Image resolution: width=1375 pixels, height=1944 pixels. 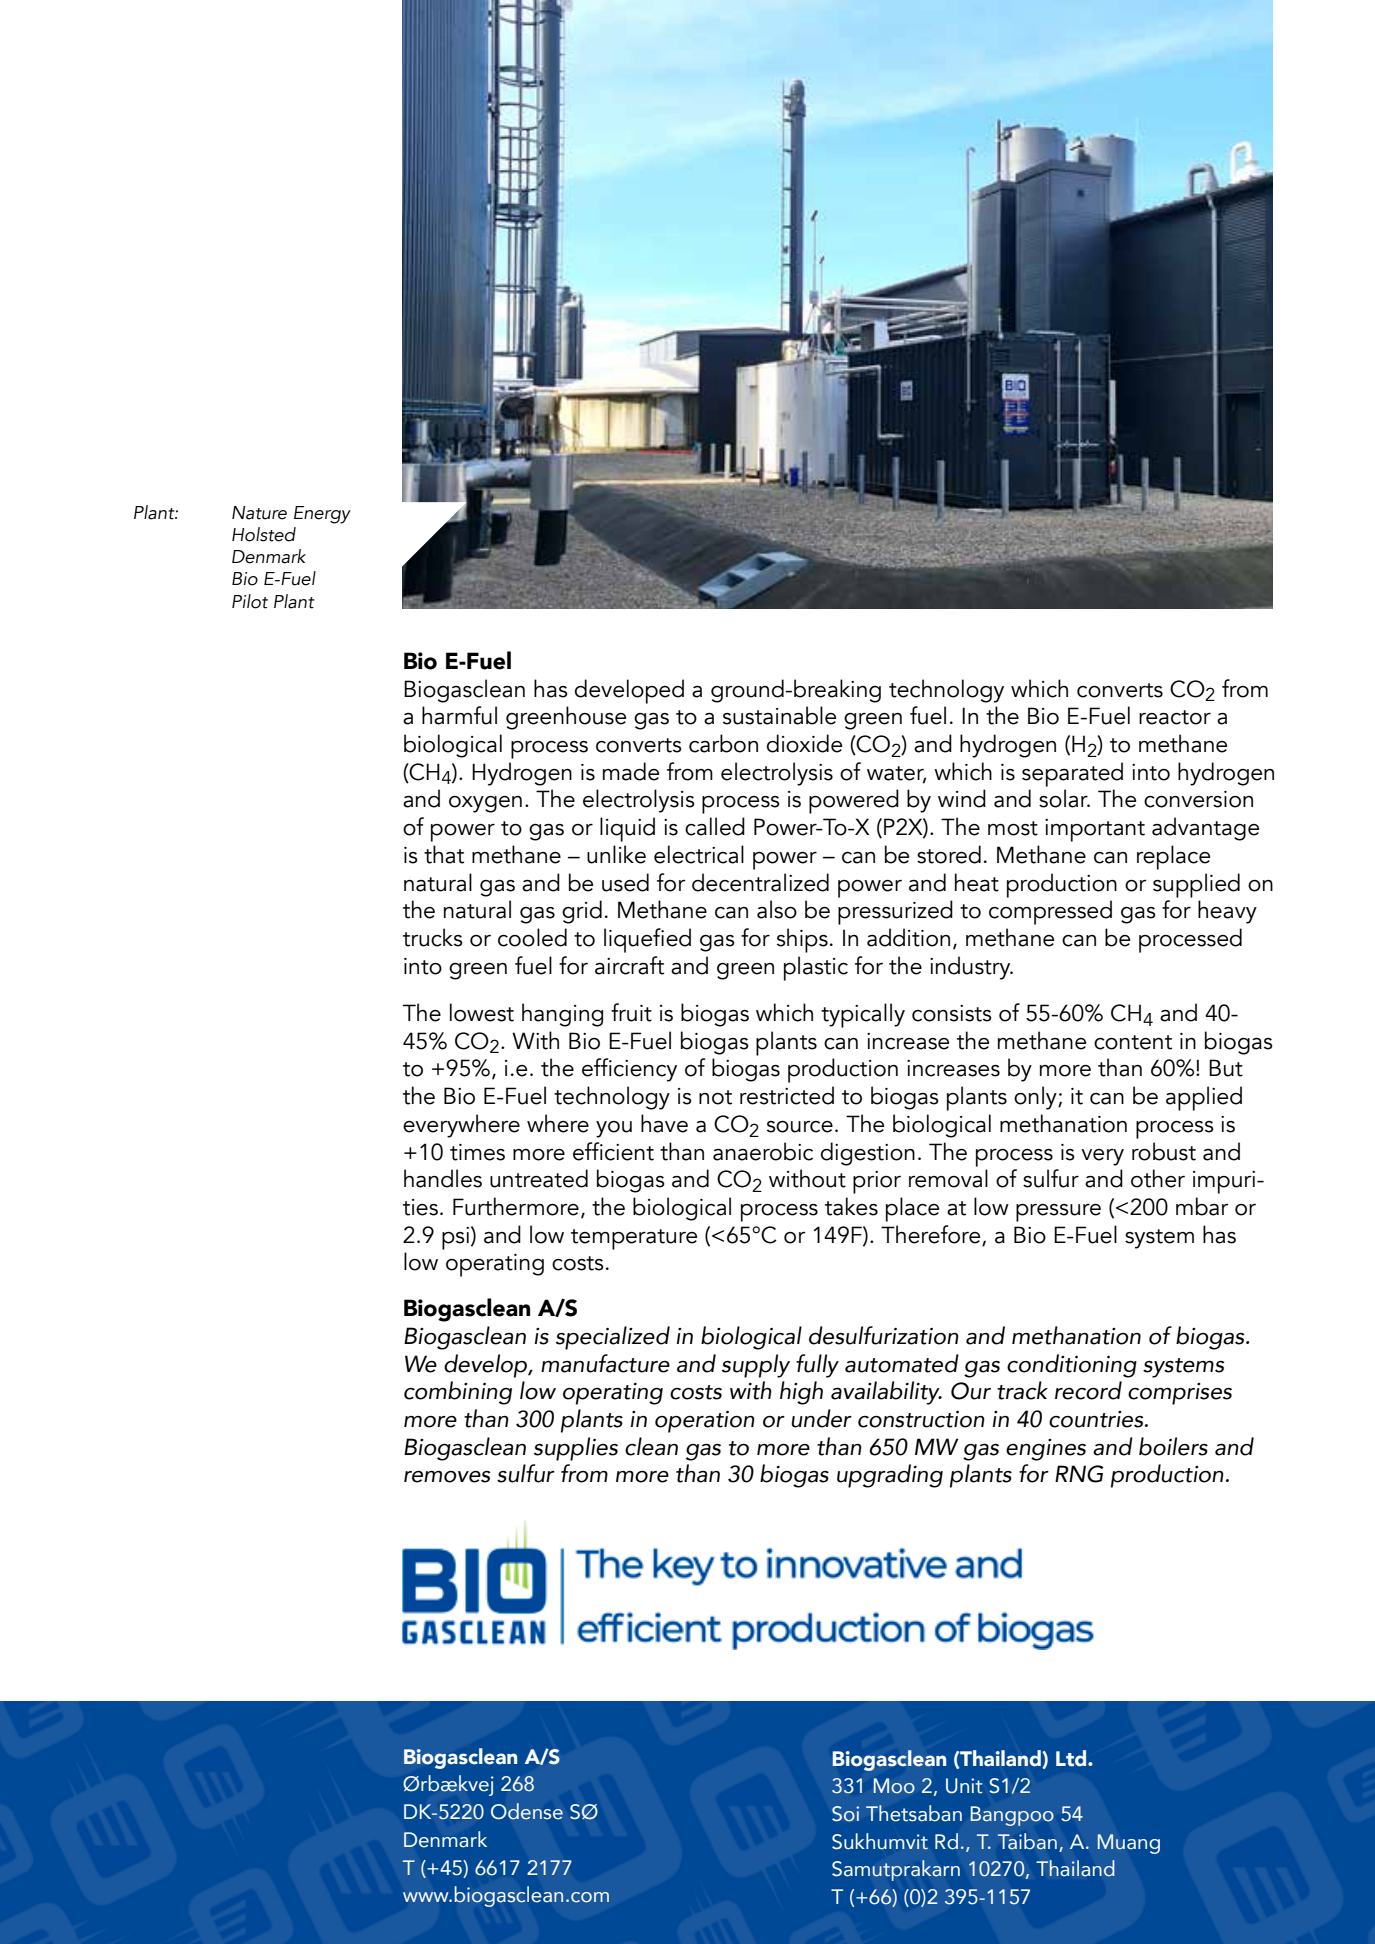 What do you see at coordinates (1095, 830) in the document?
I see `important` at bounding box center [1095, 830].
